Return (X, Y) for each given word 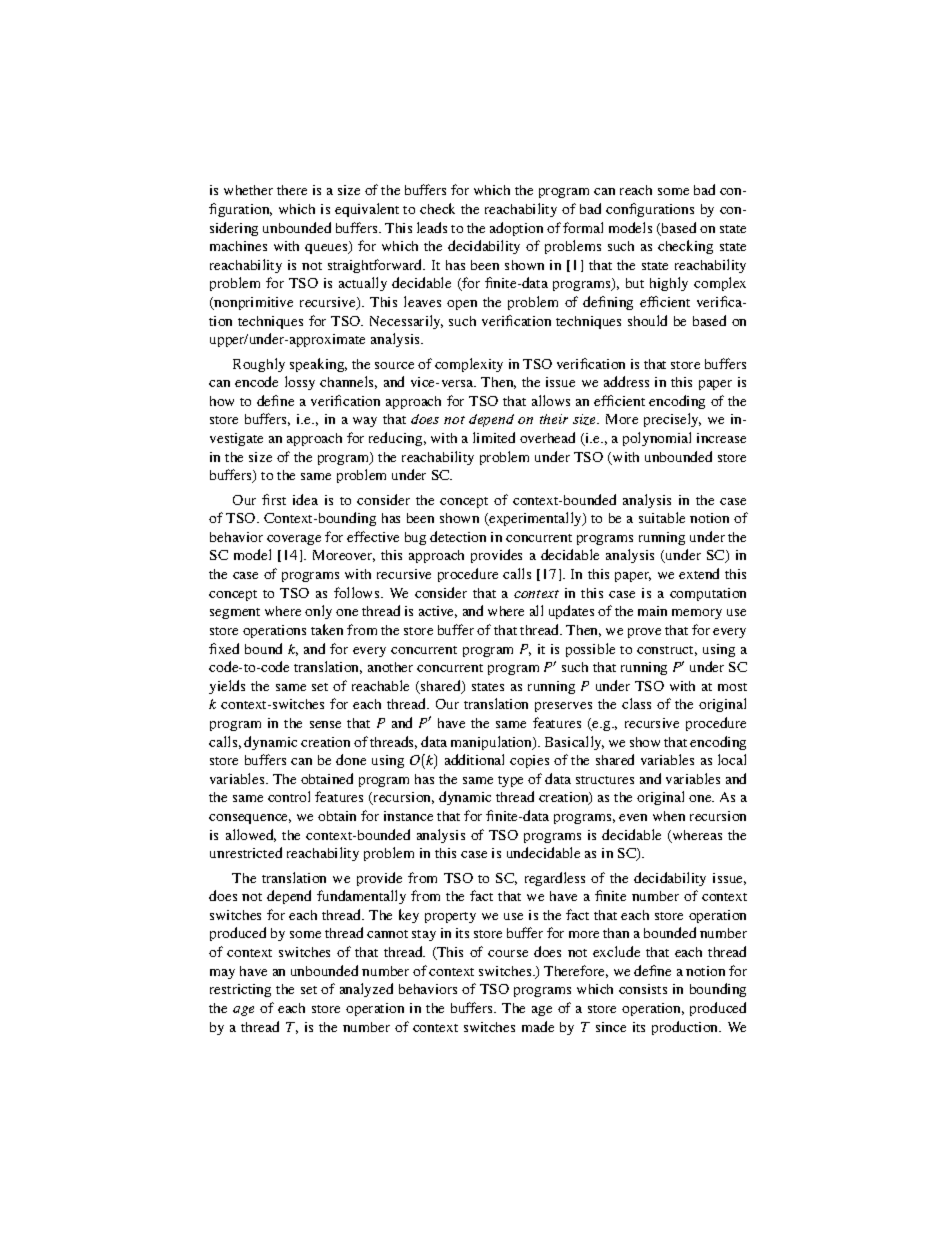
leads (432, 227)
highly (669, 284)
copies (529, 761)
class (636, 703)
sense (325, 724)
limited (494, 437)
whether (248, 190)
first (274, 499)
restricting (240, 990)
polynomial (657, 439)
